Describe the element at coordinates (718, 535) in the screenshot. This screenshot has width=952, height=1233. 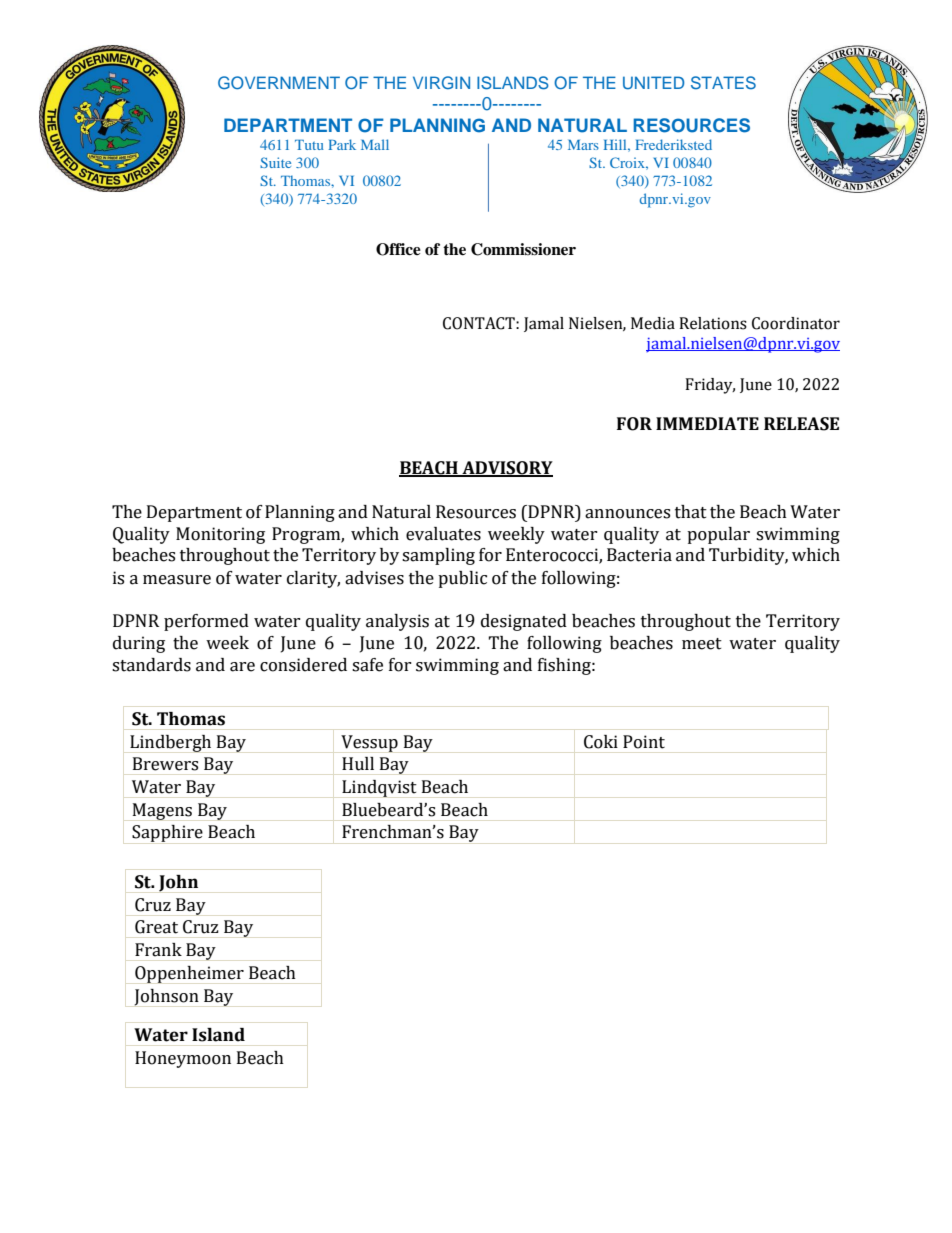
I see `popular` at that location.
